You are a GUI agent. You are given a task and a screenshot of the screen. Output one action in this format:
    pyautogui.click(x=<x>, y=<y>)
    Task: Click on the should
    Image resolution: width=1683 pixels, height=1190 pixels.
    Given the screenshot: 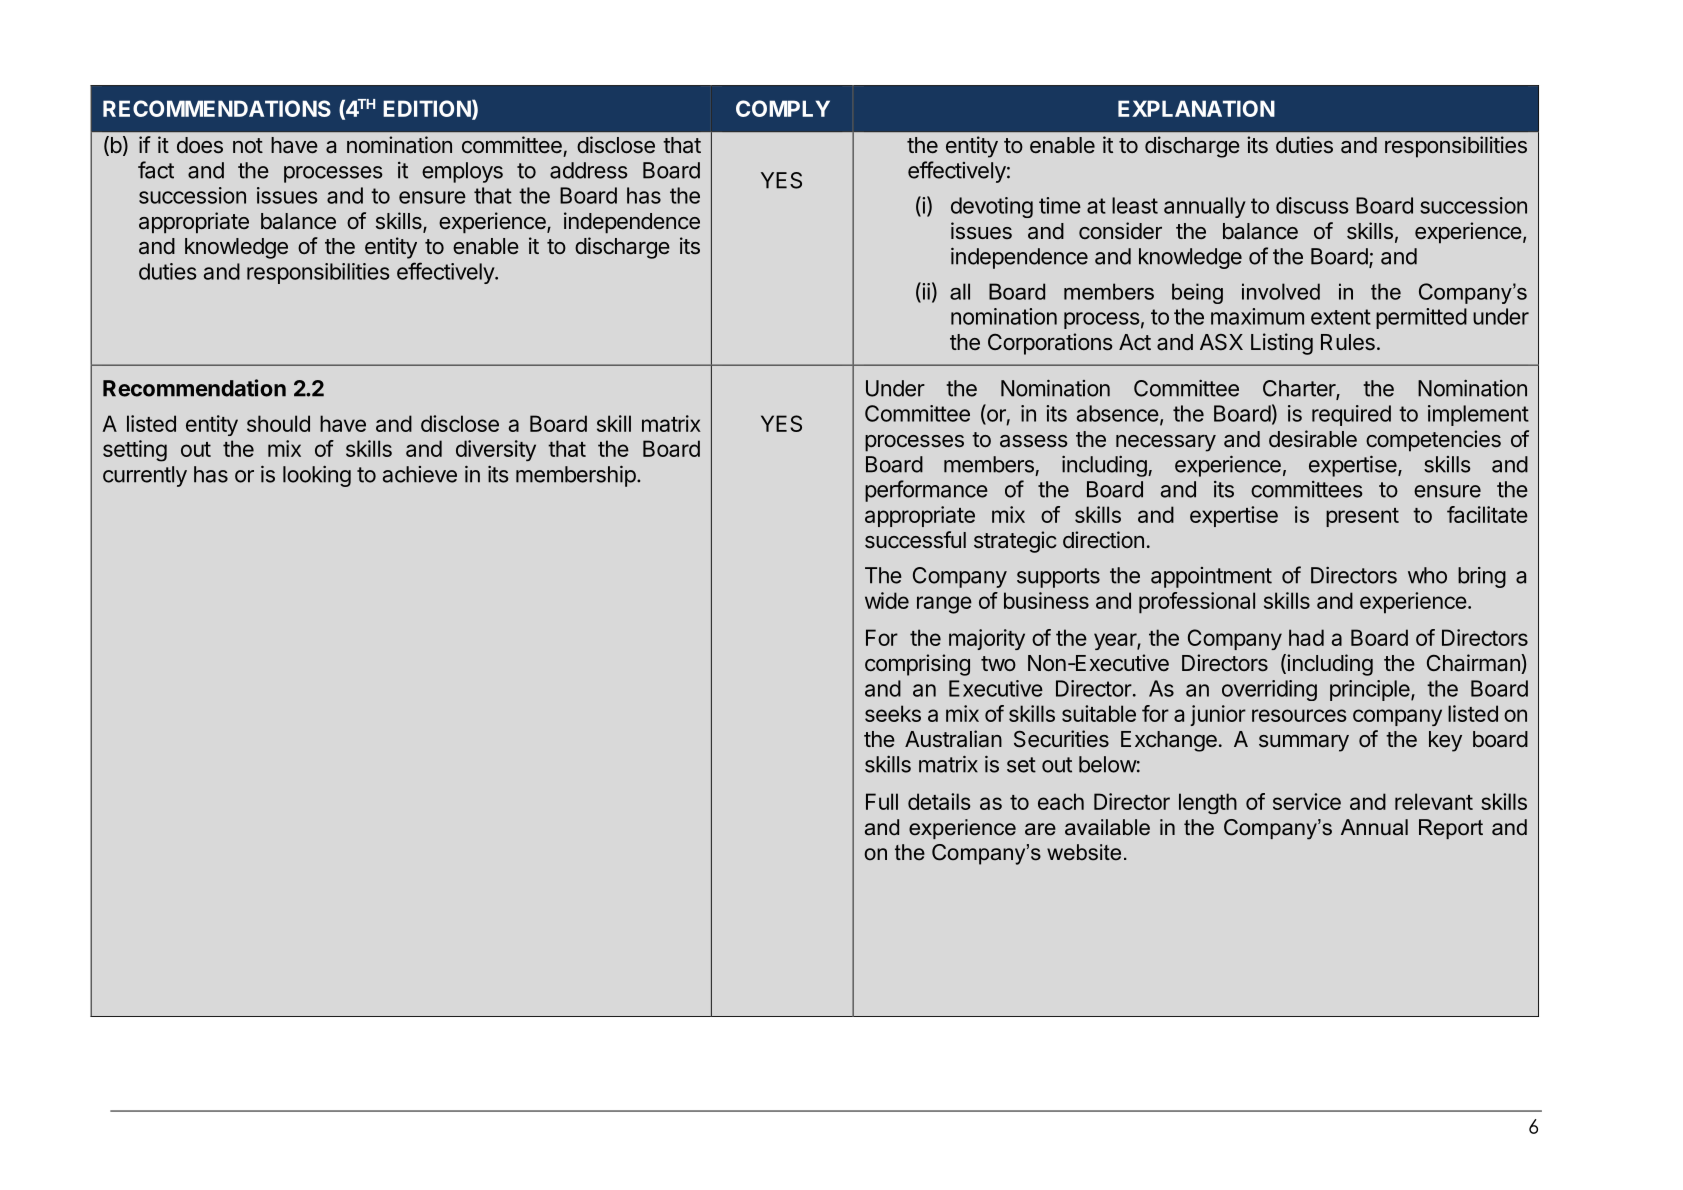 What is the action you would take?
    pyautogui.click(x=278, y=423)
